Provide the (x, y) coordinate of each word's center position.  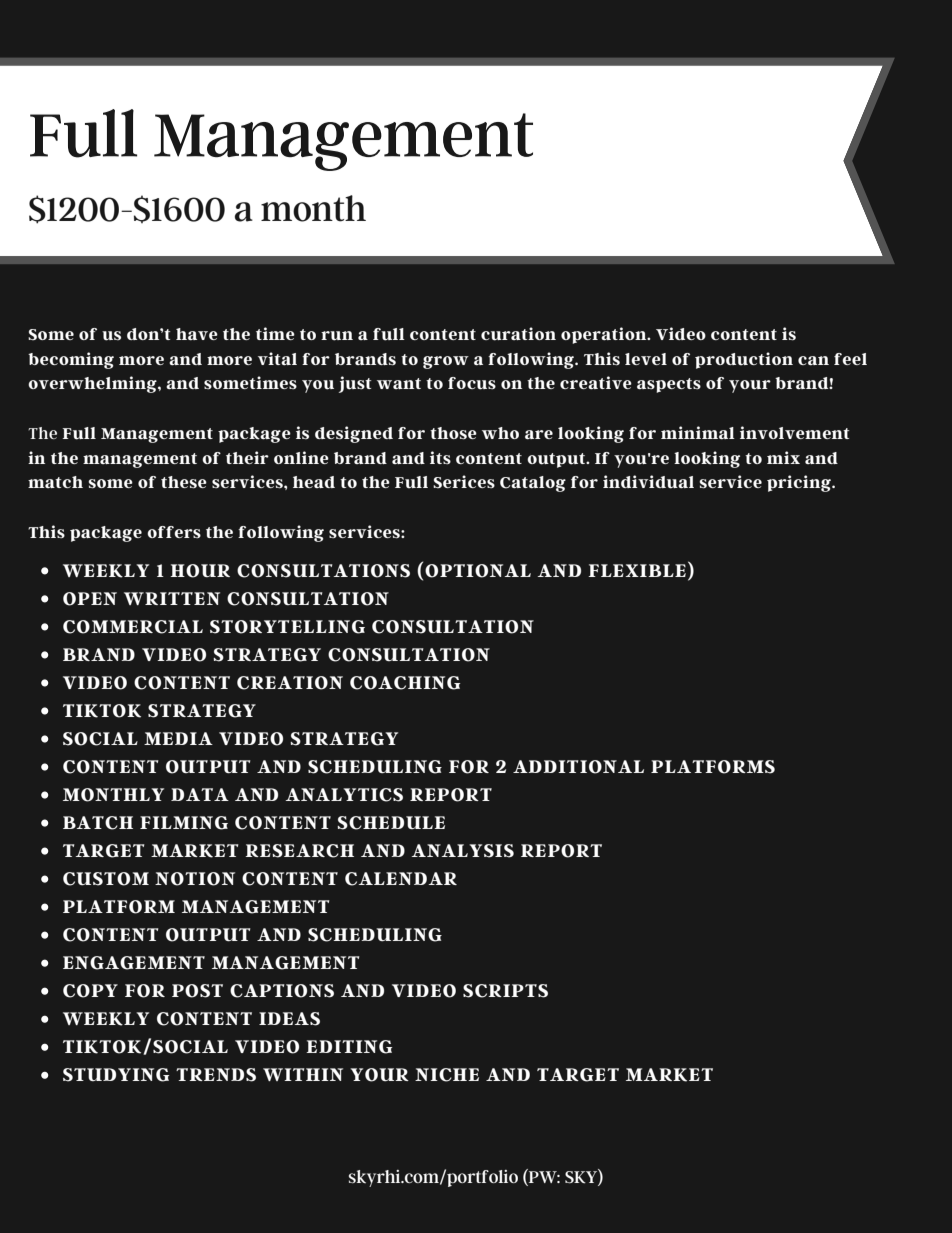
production (744, 360)
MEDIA (178, 738)
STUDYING (116, 1075)
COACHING (405, 683)
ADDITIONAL (578, 767)
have (197, 334)
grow (446, 362)
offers (174, 532)
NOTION (195, 879)
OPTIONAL (478, 571)
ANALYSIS (463, 851)
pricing (800, 483)
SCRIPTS (505, 991)
